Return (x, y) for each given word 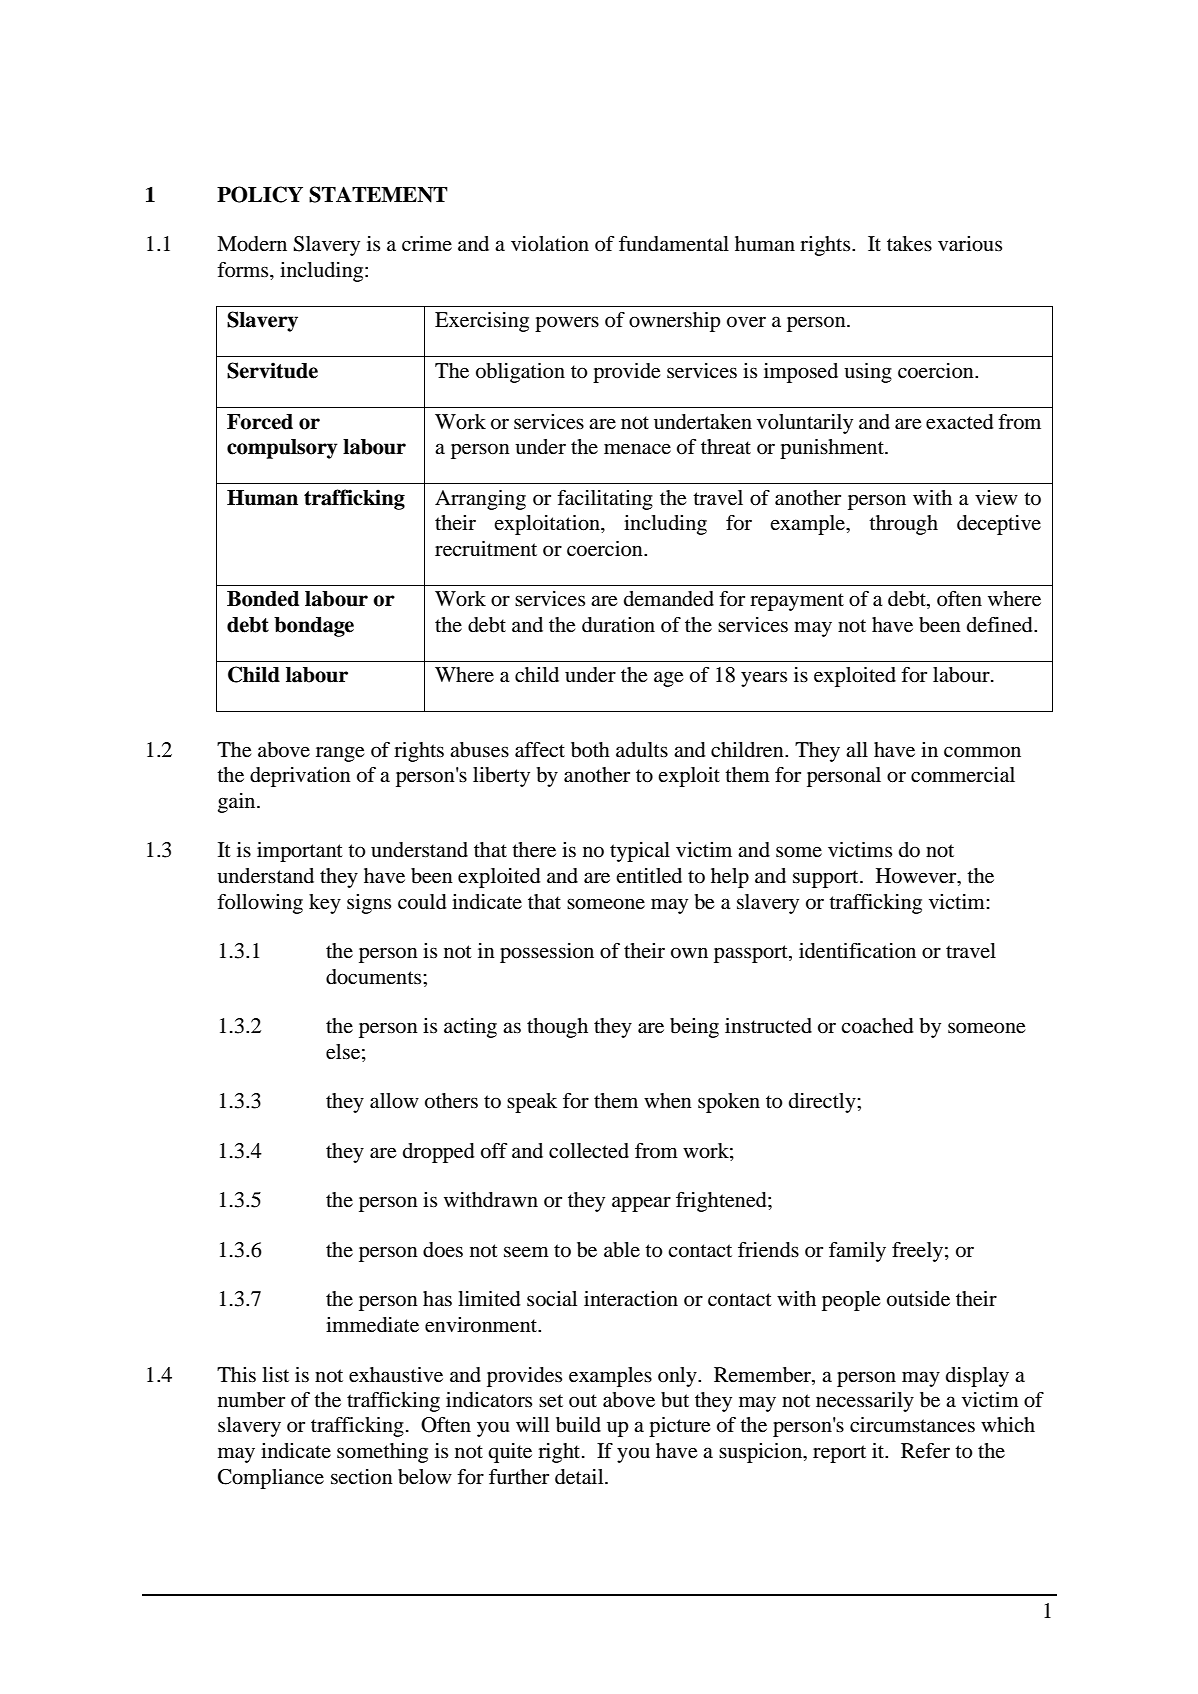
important (300, 852)
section (362, 1477)
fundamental (674, 244)
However (917, 877)
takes (909, 244)
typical (640, 852)
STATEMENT (378, 194)
